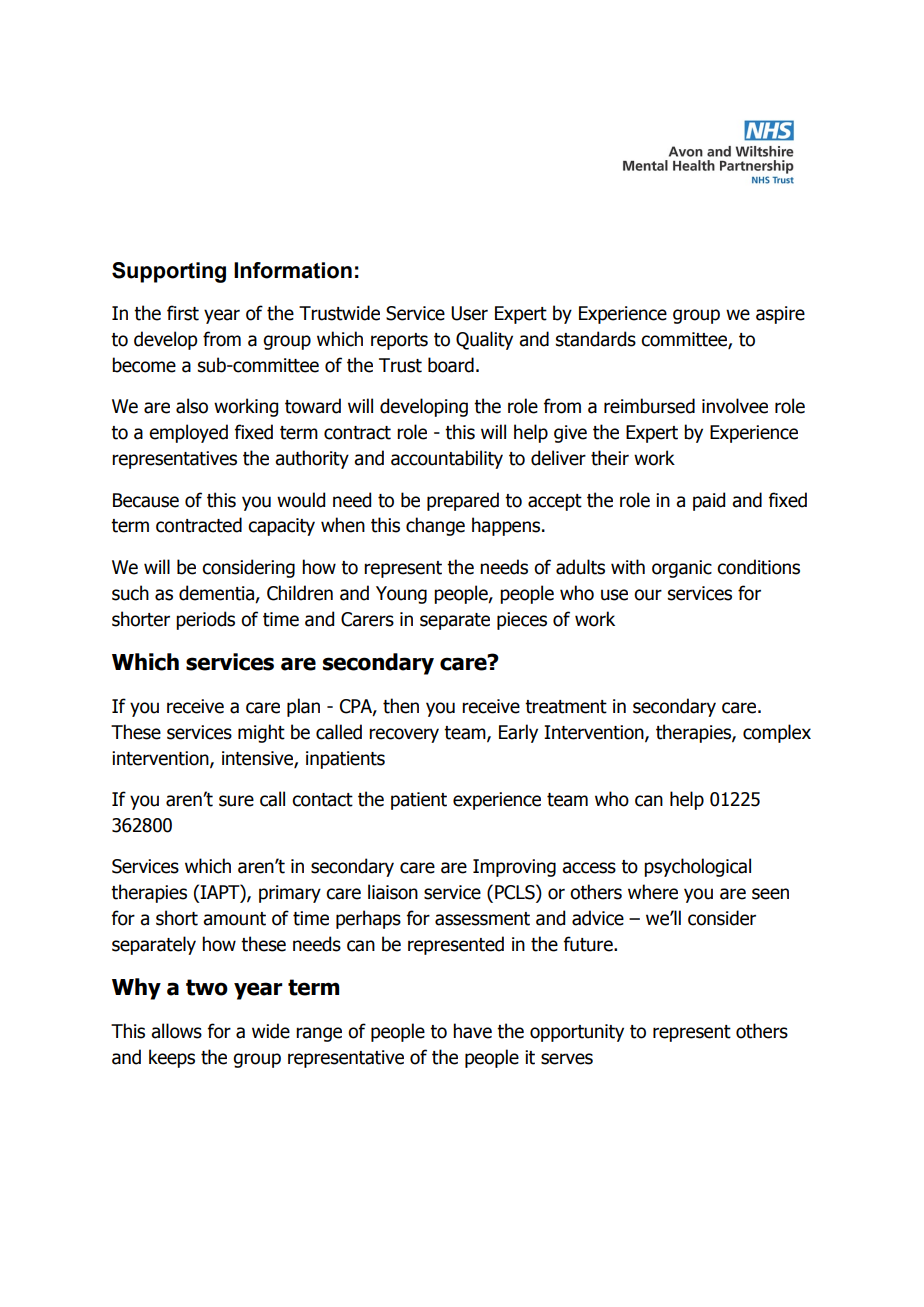 The height and width of the screenshot is (1307, 924). What do you see at coordinates (236, 801) in the screenshot?
I see `sure` at bounding box center [236, 801].
